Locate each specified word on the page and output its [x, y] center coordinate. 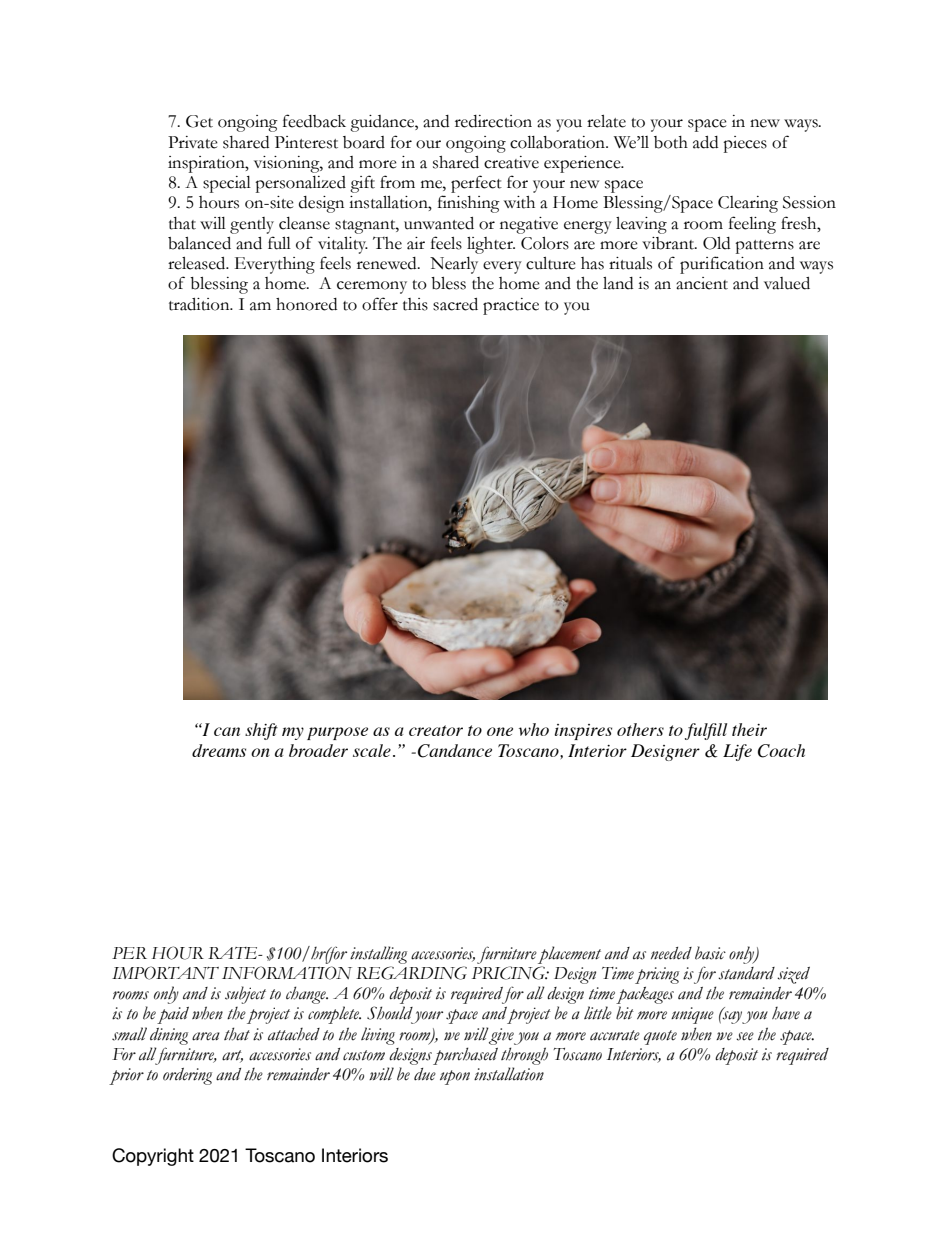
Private [193, 142]
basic [710, 953]
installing [378, 955]
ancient [702, 283]
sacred [455, 304]
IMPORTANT [165, 973]
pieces [745, 144]
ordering [187, 1076]
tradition [200, 304]
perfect [476, 184]
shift [261, 731]
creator [436, 730]
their [749, 729]
